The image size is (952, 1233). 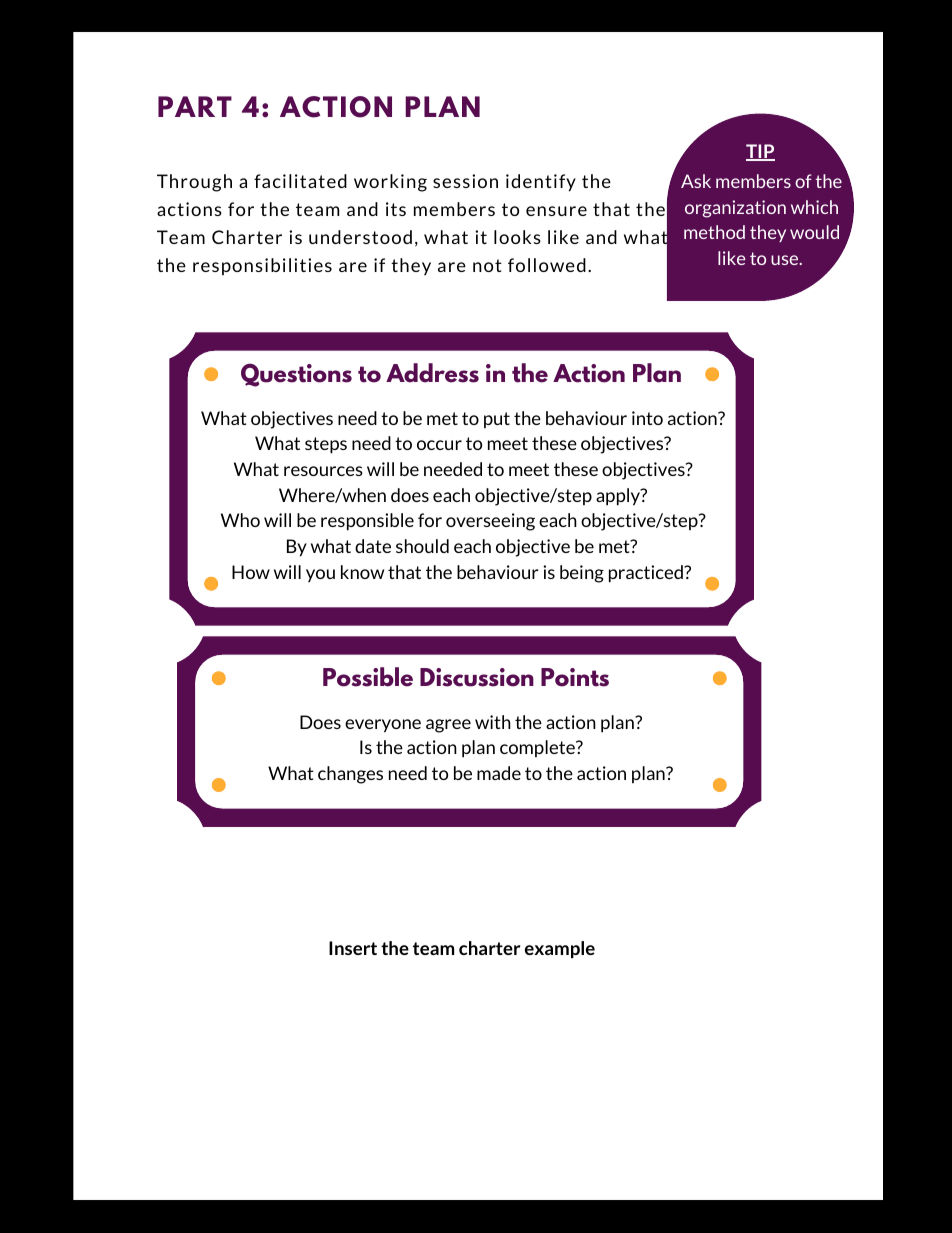 What do you see at coordinates (240, 520) in the image?
I see `Who` at bounding box center [240, 520].
